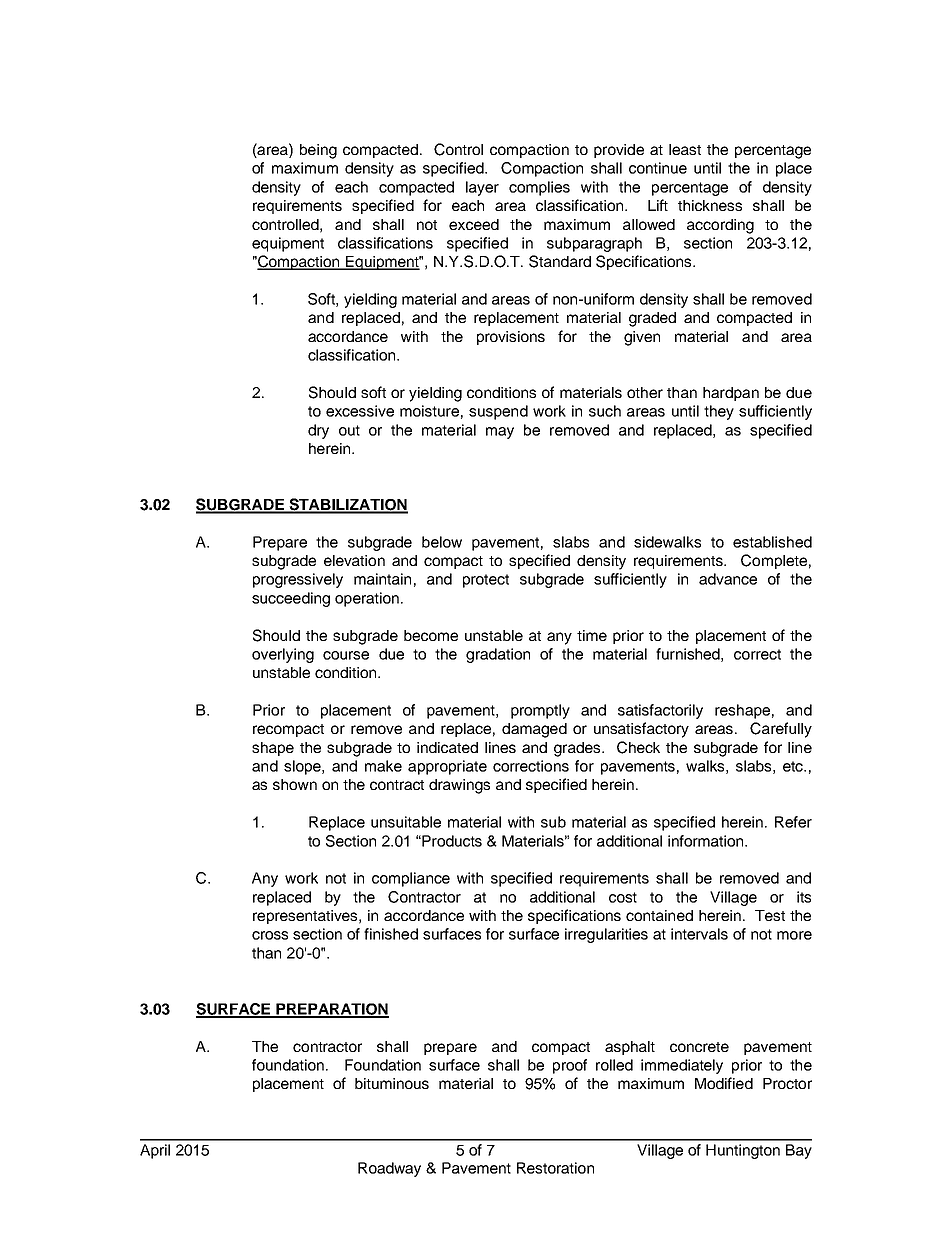  Describe the element at coordinates (155, 1151) in the image. I see `April` at that location.
